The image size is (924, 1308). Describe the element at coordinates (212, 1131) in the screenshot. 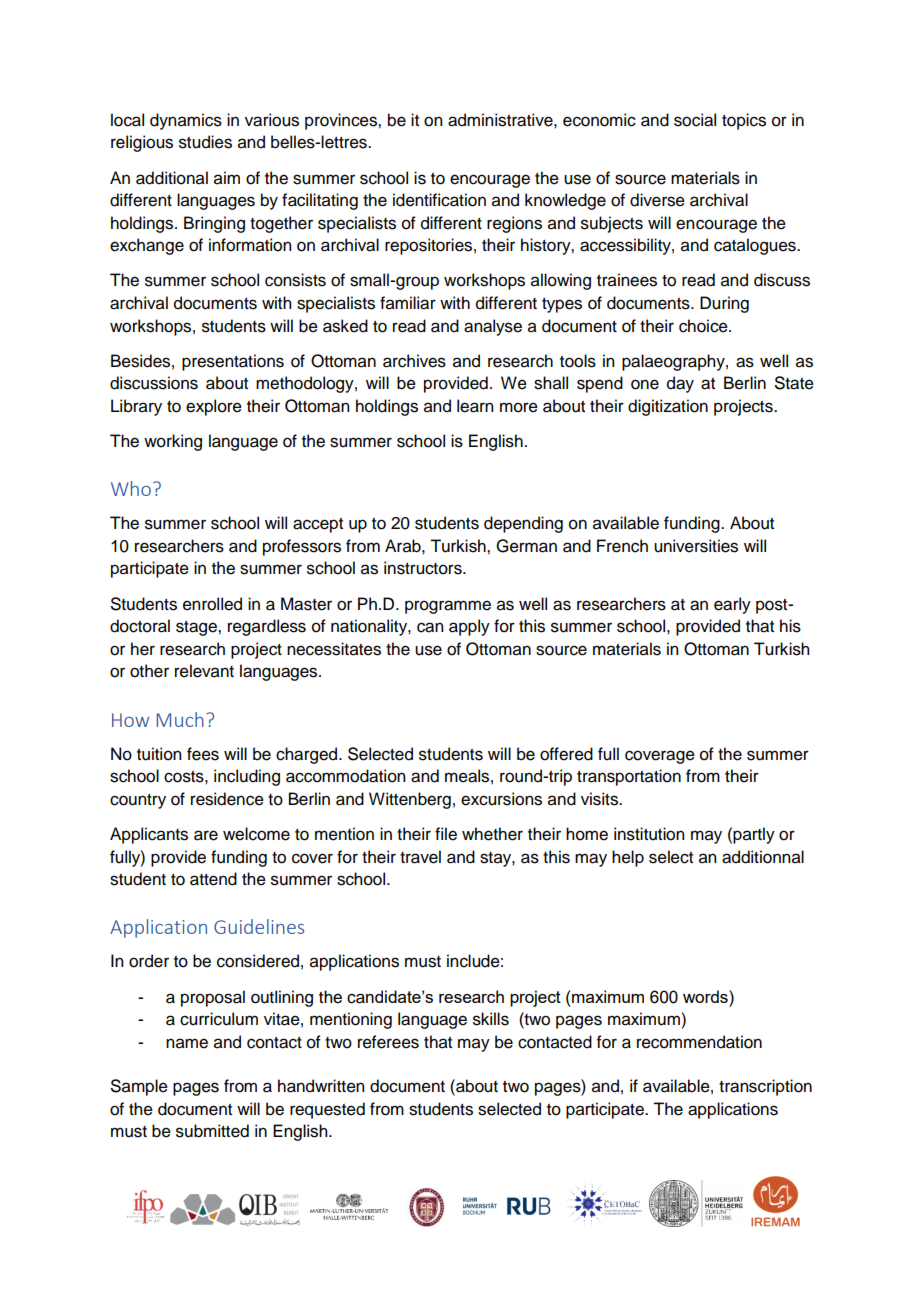

I see `submitted` at that location.
